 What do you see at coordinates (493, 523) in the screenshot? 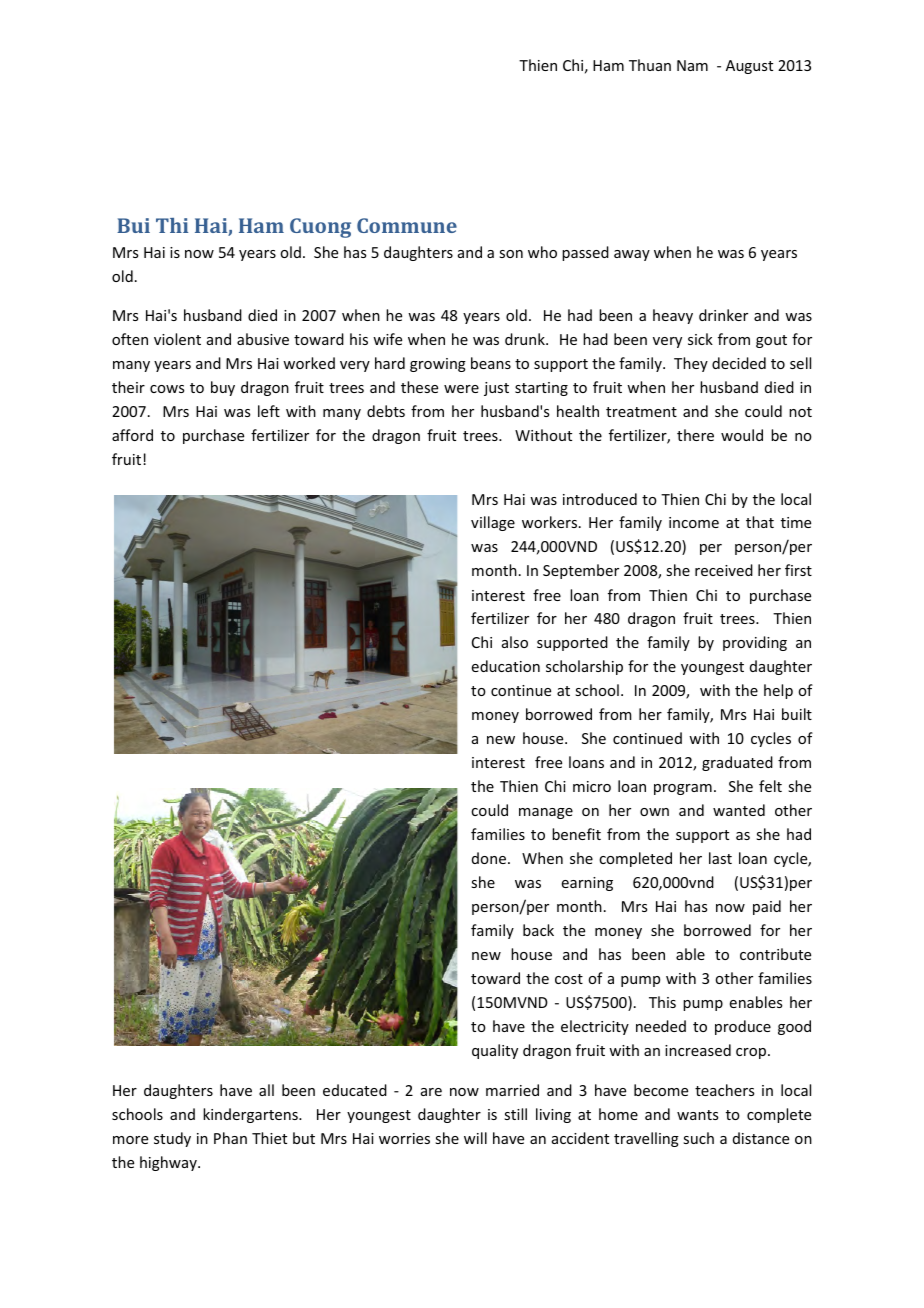
I see `village` at bounding box center [493, 523].
